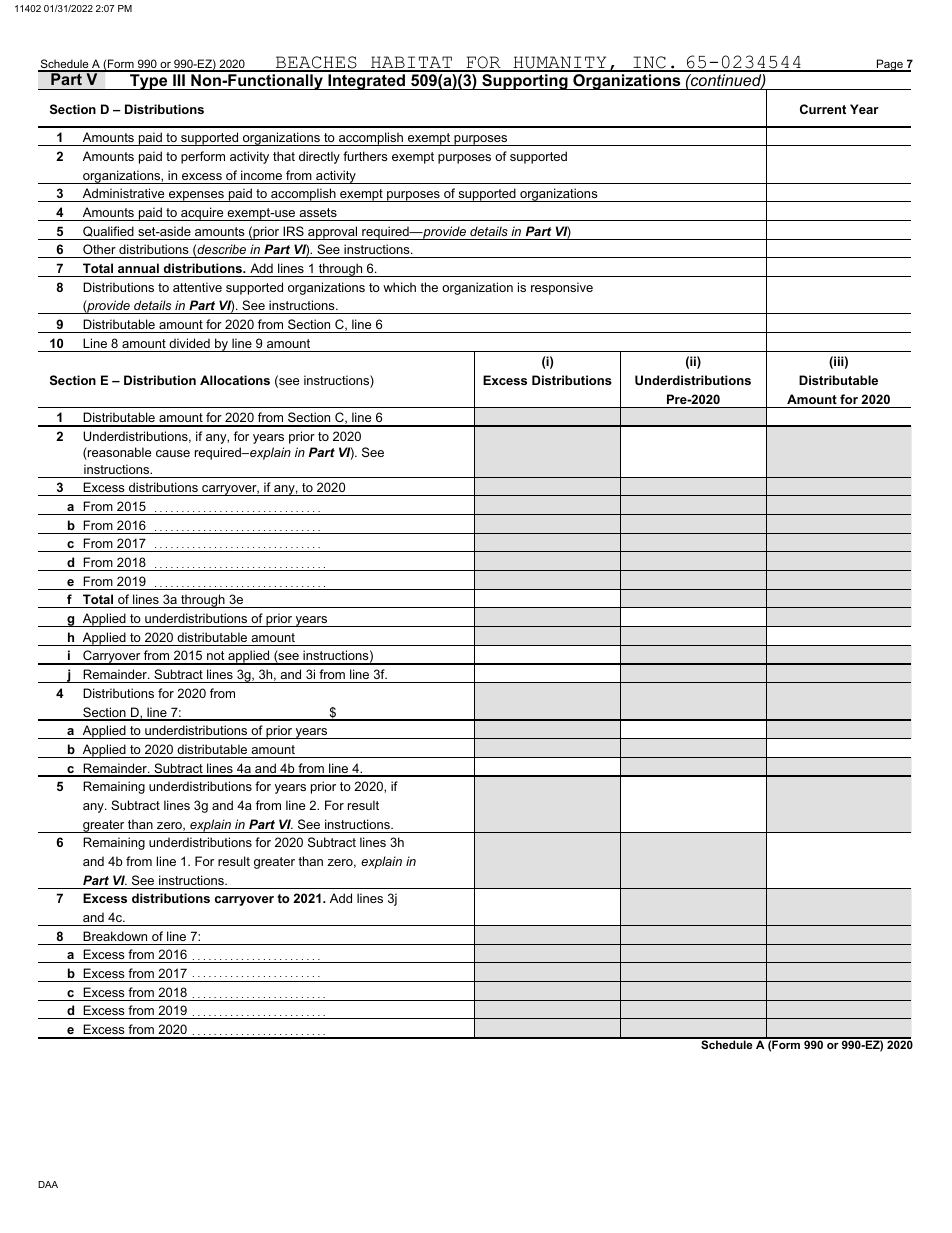  What do you see at coordinates (823, 109) in the screenshot?
I see `Current` at bounding box center [823, 109].
